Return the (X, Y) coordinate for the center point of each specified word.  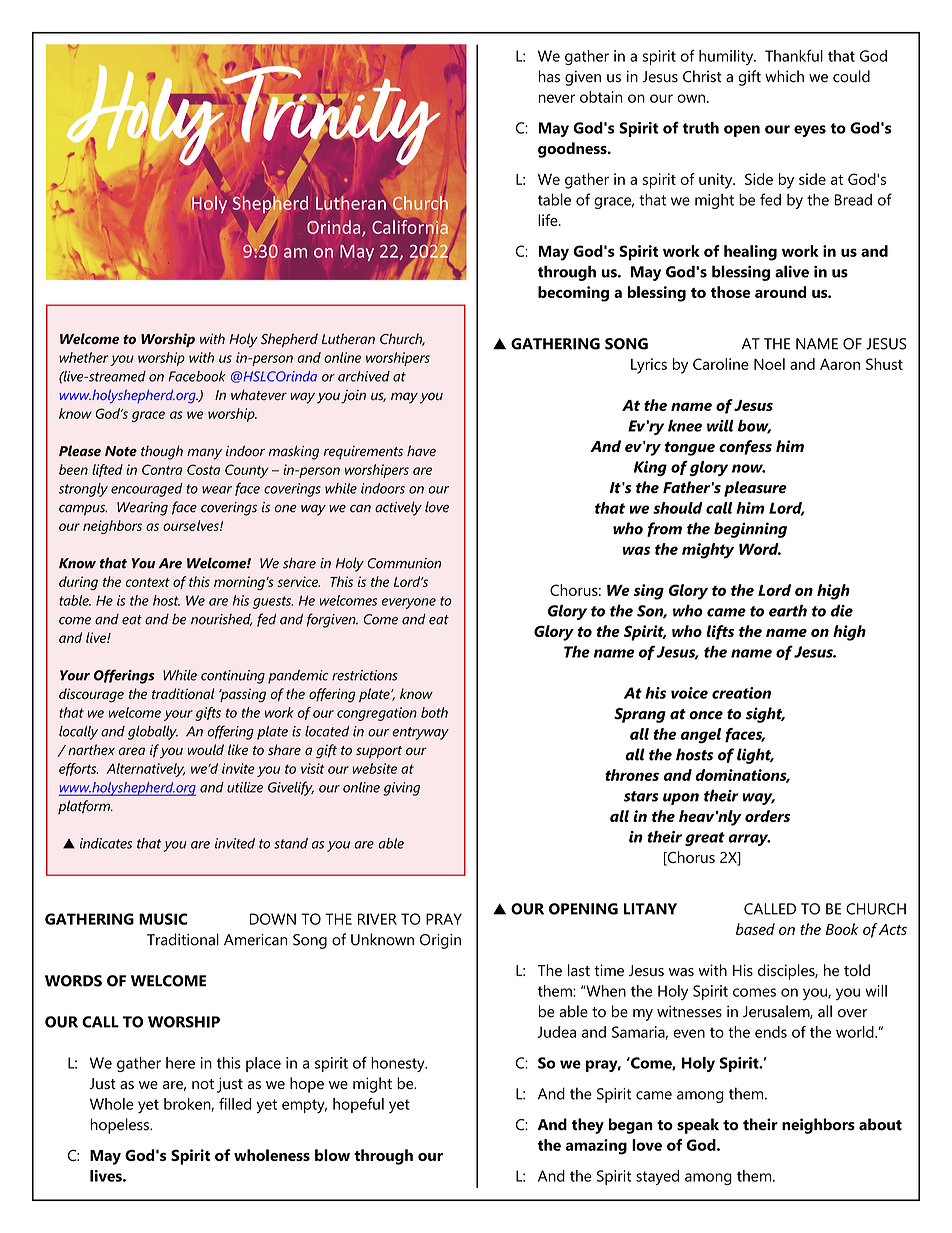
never (556, 98)
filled (235, 1104)
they (588, 1126)
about (880, 1124)
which (784, 76)
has (549, 76)
